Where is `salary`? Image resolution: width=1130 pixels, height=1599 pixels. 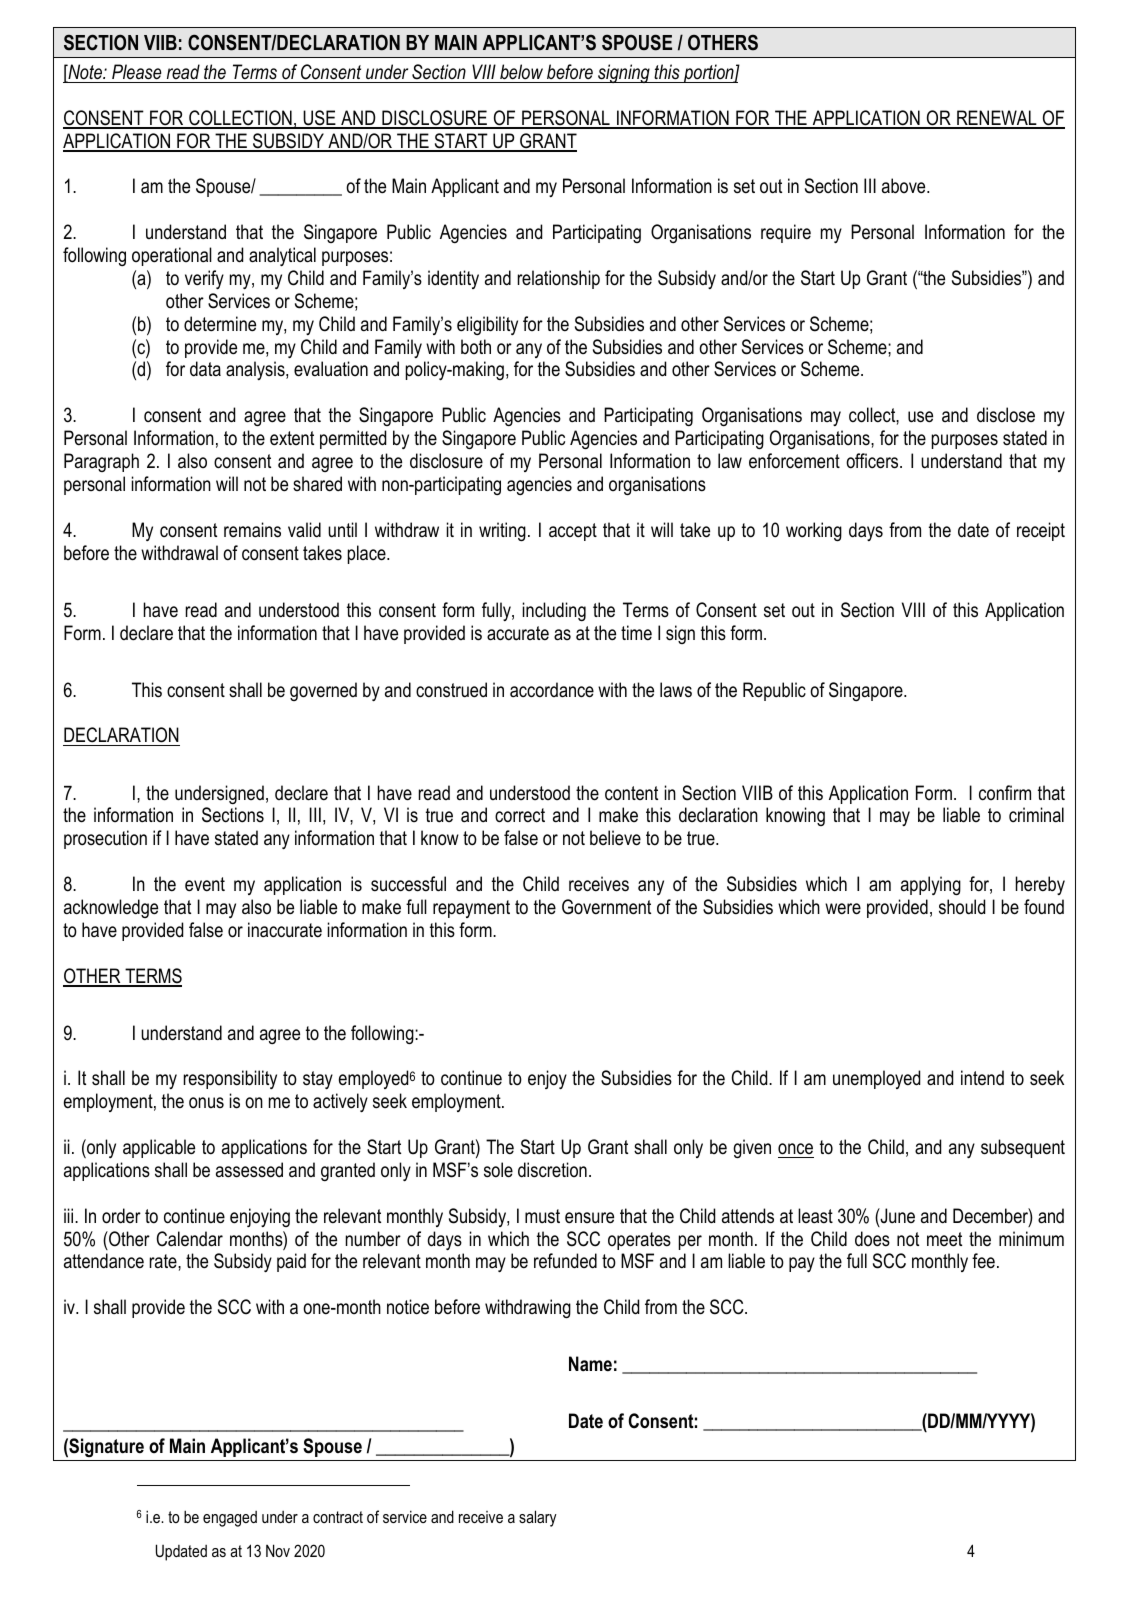
salary is located at coordinates (538, 1518).
